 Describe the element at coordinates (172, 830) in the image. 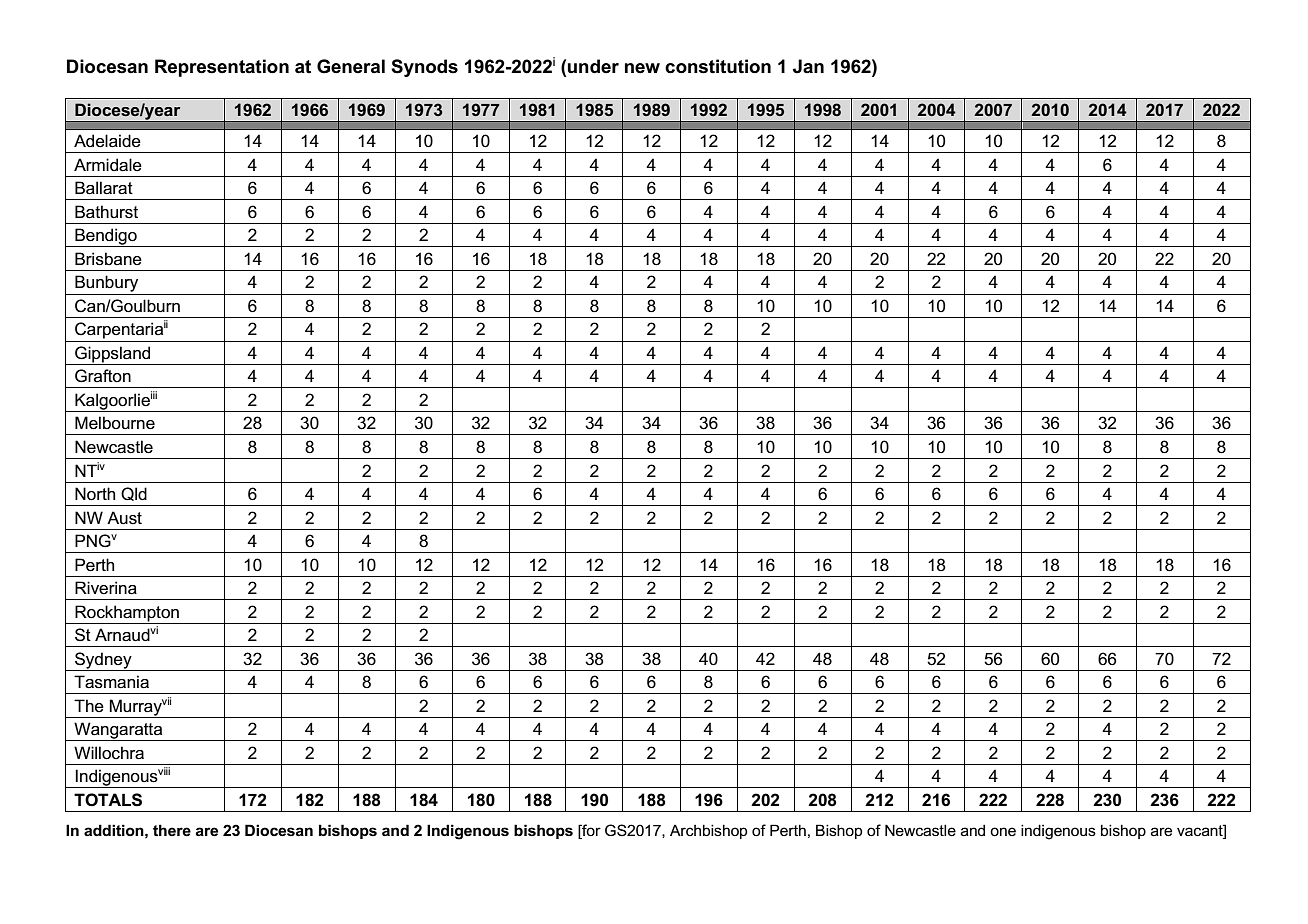

I see `there` at that location.
